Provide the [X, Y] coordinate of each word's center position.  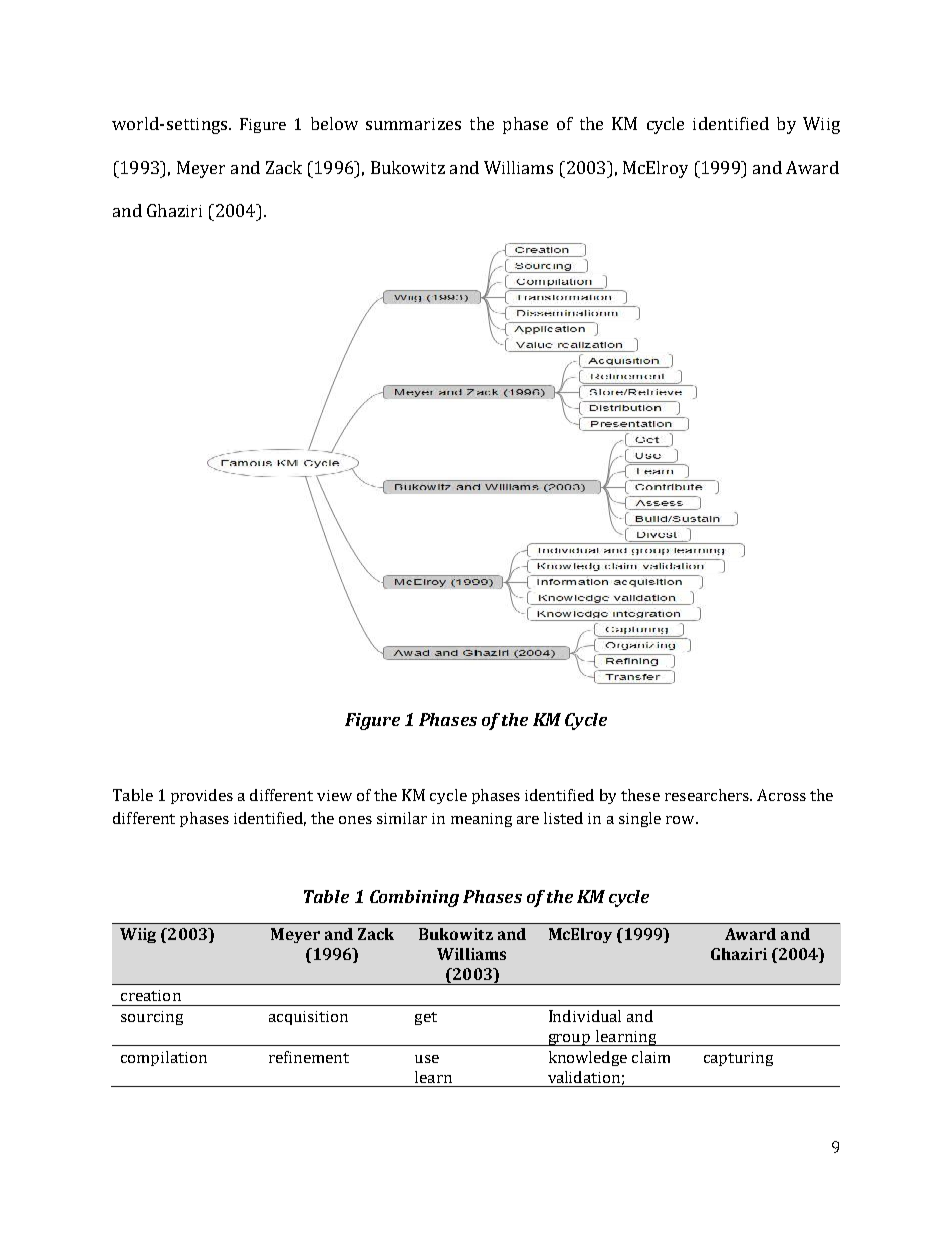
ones [355, 820]
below [334, 123]
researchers [708, 795]
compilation [164, 1058]
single [640, 819]
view [334, 795]
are [528, 820]
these [640, 795]
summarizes [413, 124]
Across [781, 795]
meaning [481, 820]
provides [202, 796]
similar [402, 818]
